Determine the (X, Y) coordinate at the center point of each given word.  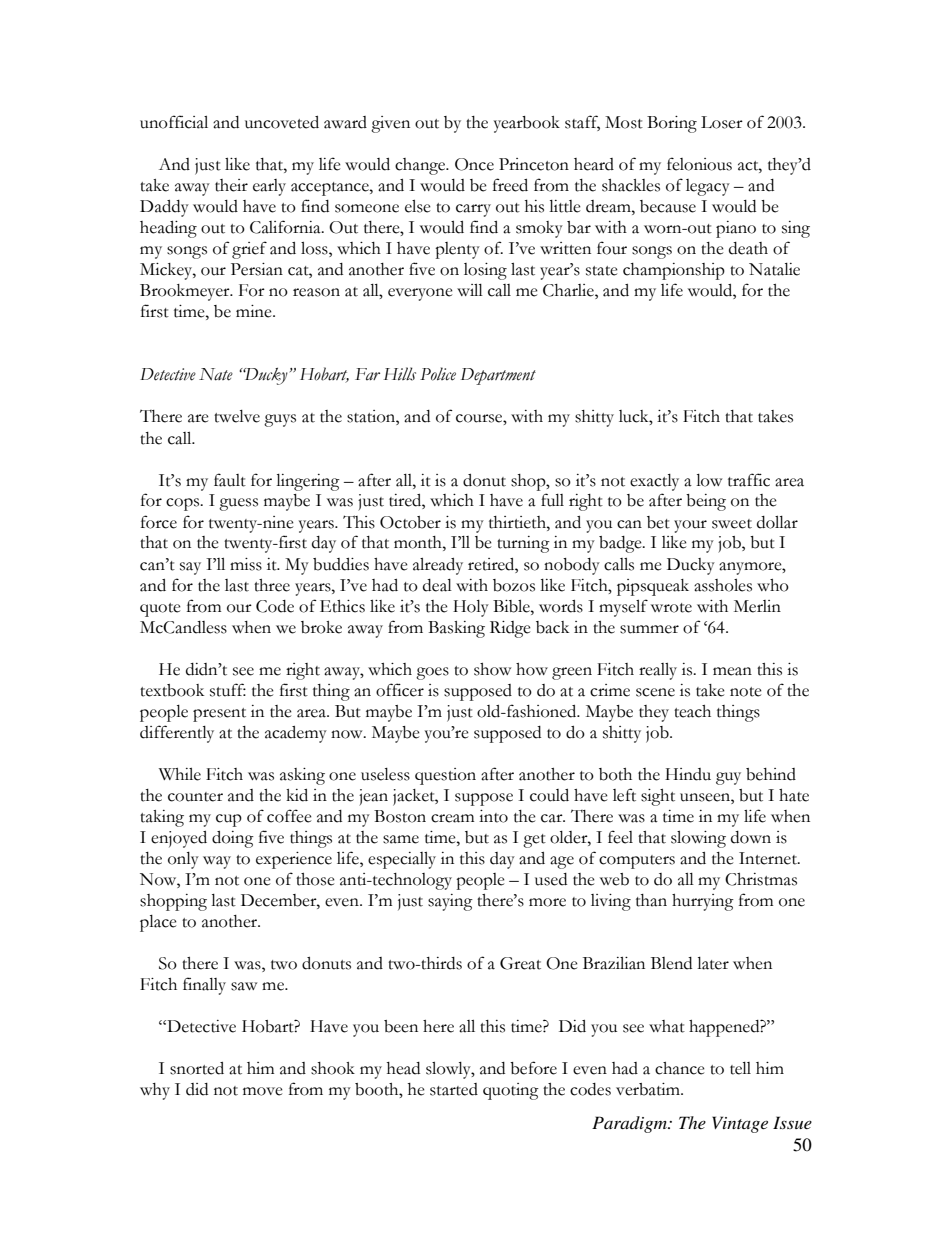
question (445, 776)
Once (474, 164)
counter (195, 797)
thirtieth (518, 522)
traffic (749, 480)
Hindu (688, 774)
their (231, 185)
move (263, 1091)
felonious (699, 164)
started (454, 1089)
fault (230, 480)
